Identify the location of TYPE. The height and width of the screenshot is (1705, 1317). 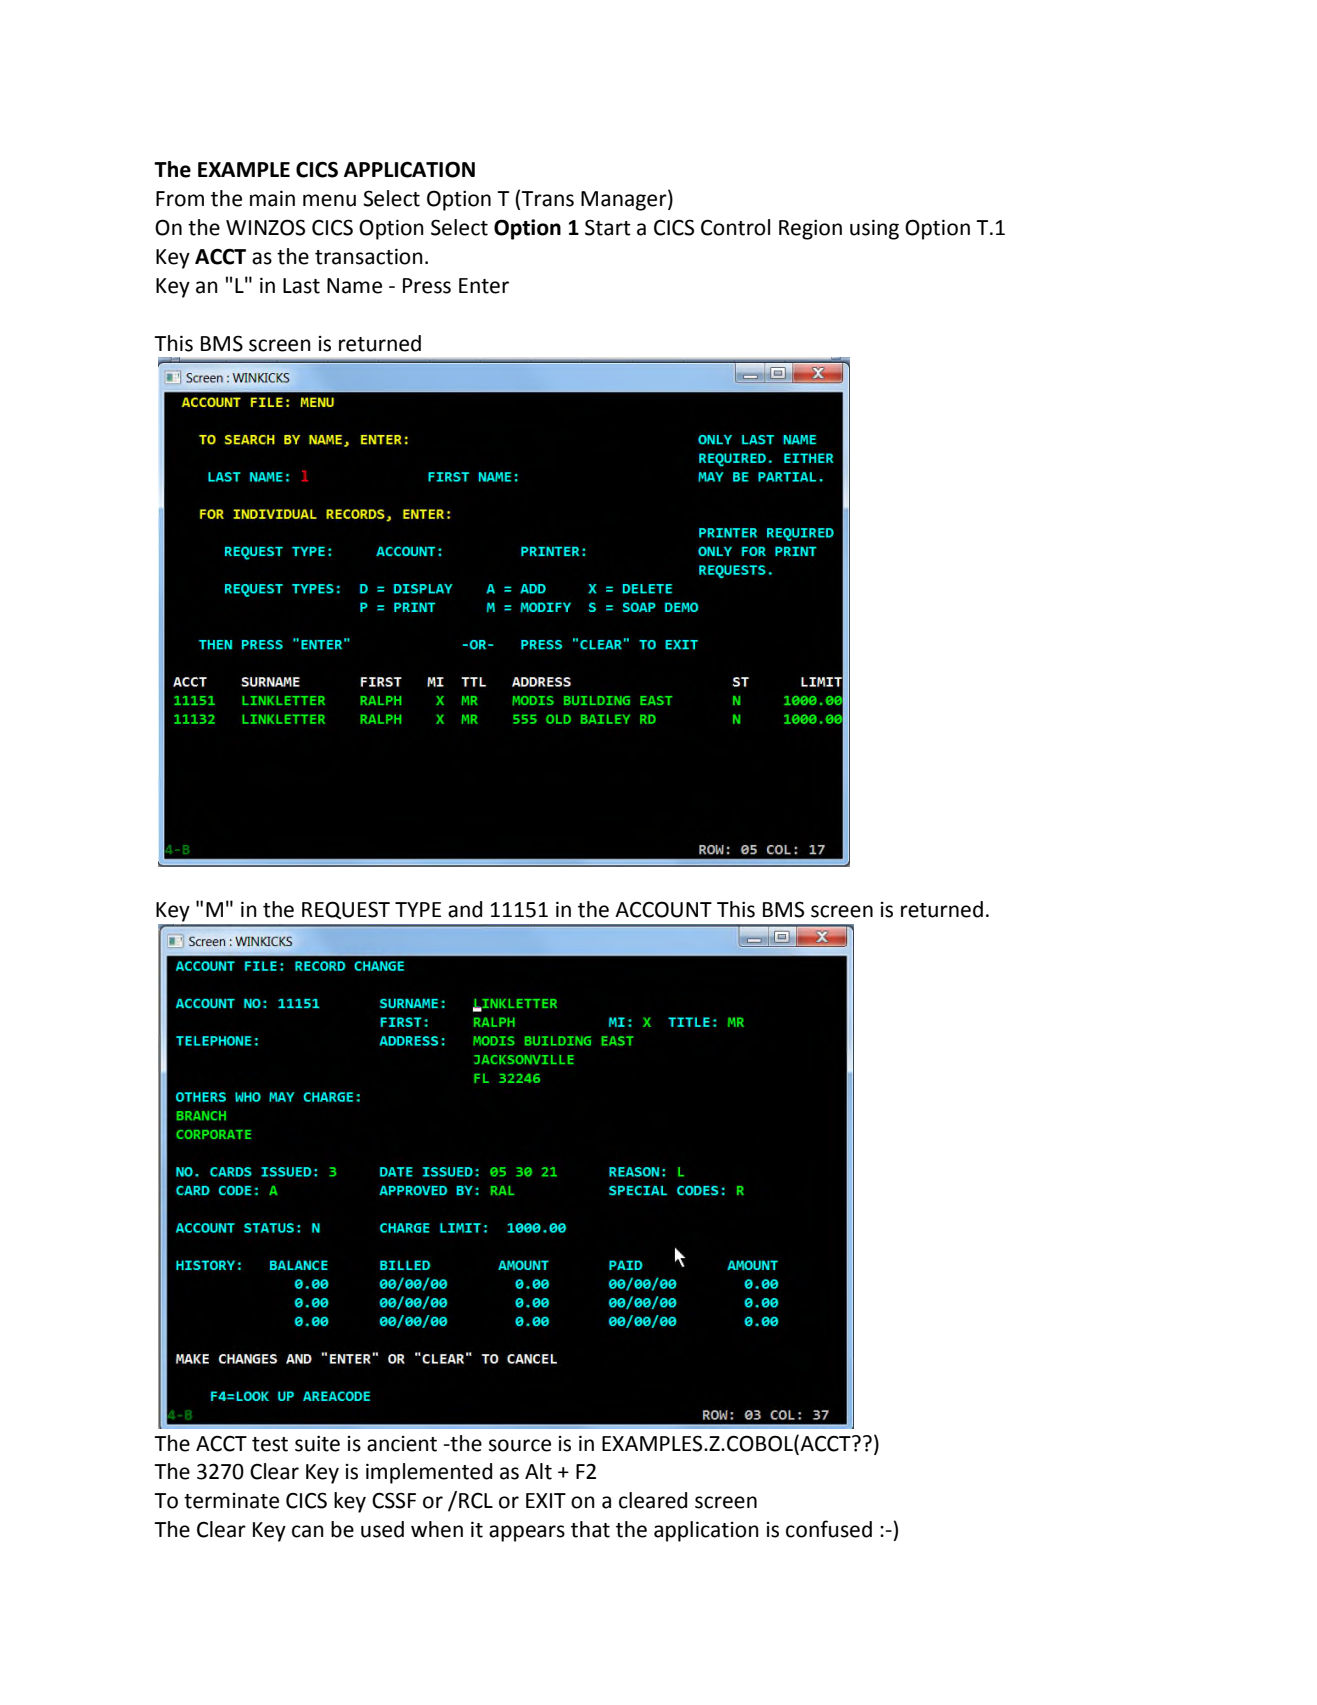
(418, 909).
